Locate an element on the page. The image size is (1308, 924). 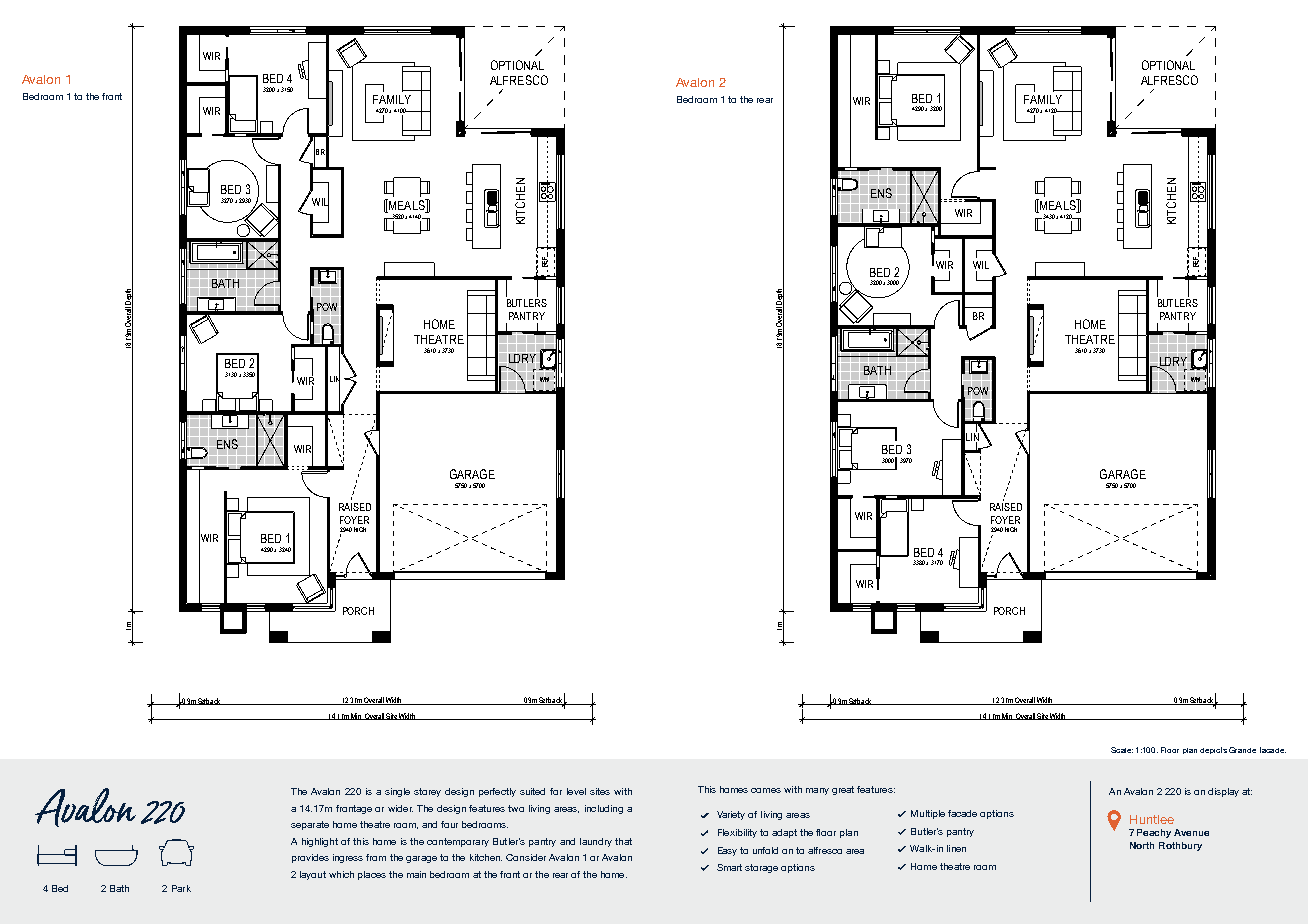
provides is located at coordinates (310, 858).
